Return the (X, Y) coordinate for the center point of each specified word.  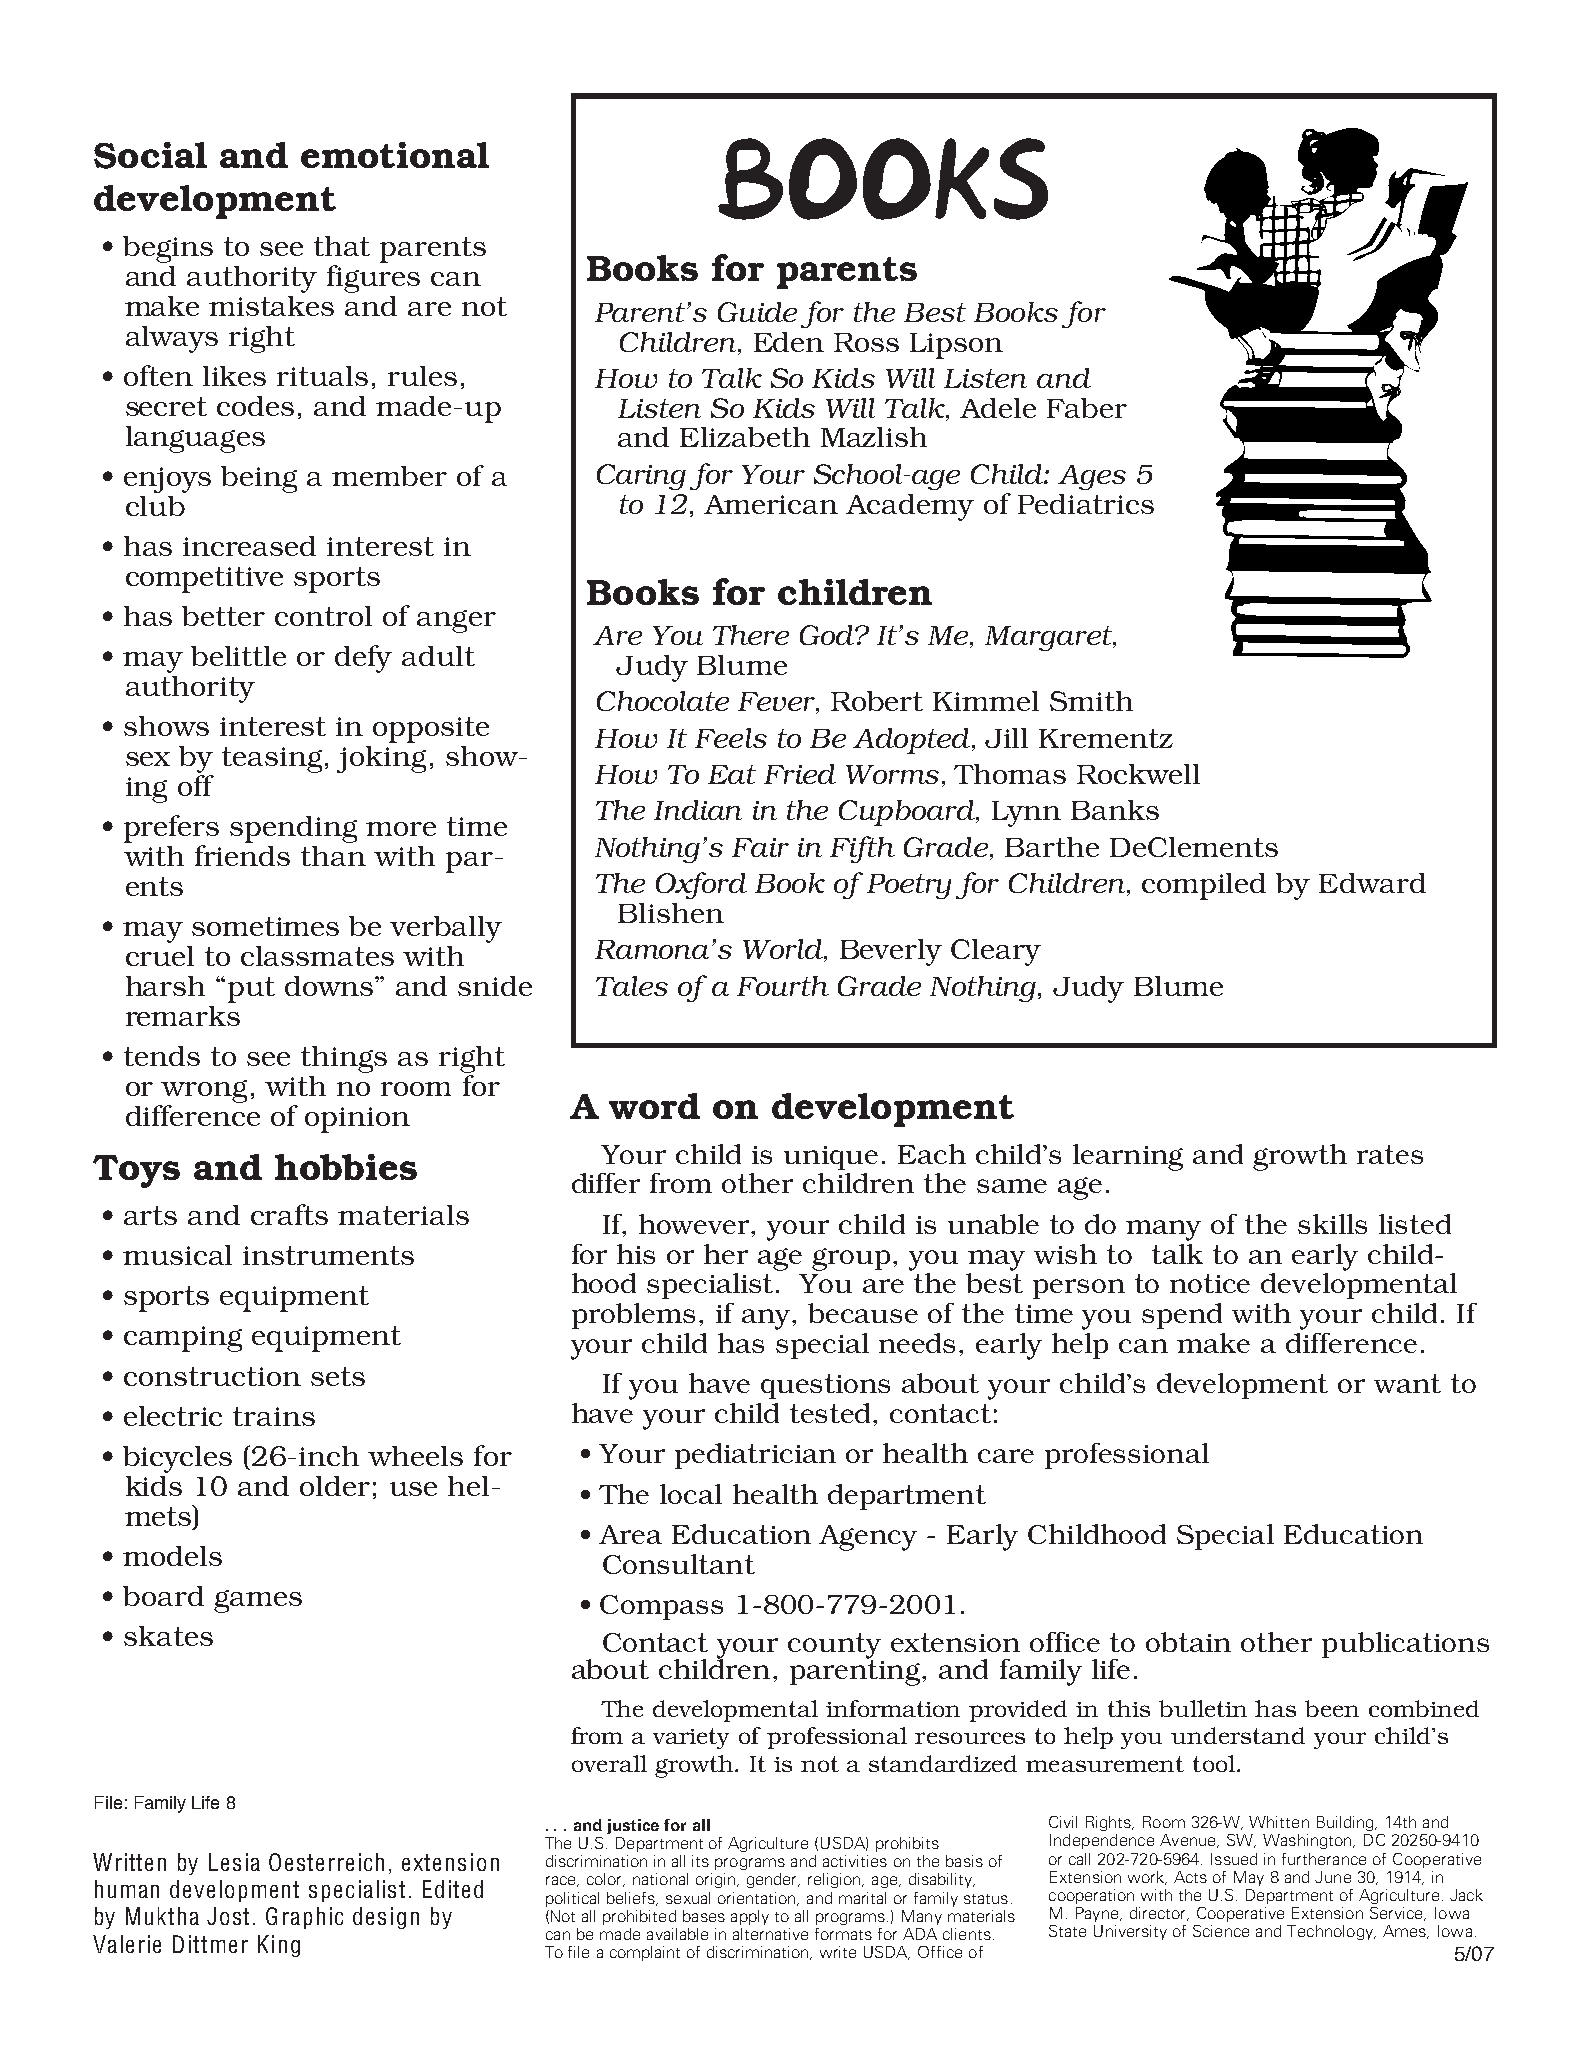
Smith (1091, 701)
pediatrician (755, 1456)
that (342, 246)
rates (1390, 1154)
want (1407, 1383)
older (335, 1486)
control (323, 616)
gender (773, 1880)
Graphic (304, 1918)
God (828, 635)
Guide (757, 312)
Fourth (783, 986)
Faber (1087, 408)
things (344, 1059)
